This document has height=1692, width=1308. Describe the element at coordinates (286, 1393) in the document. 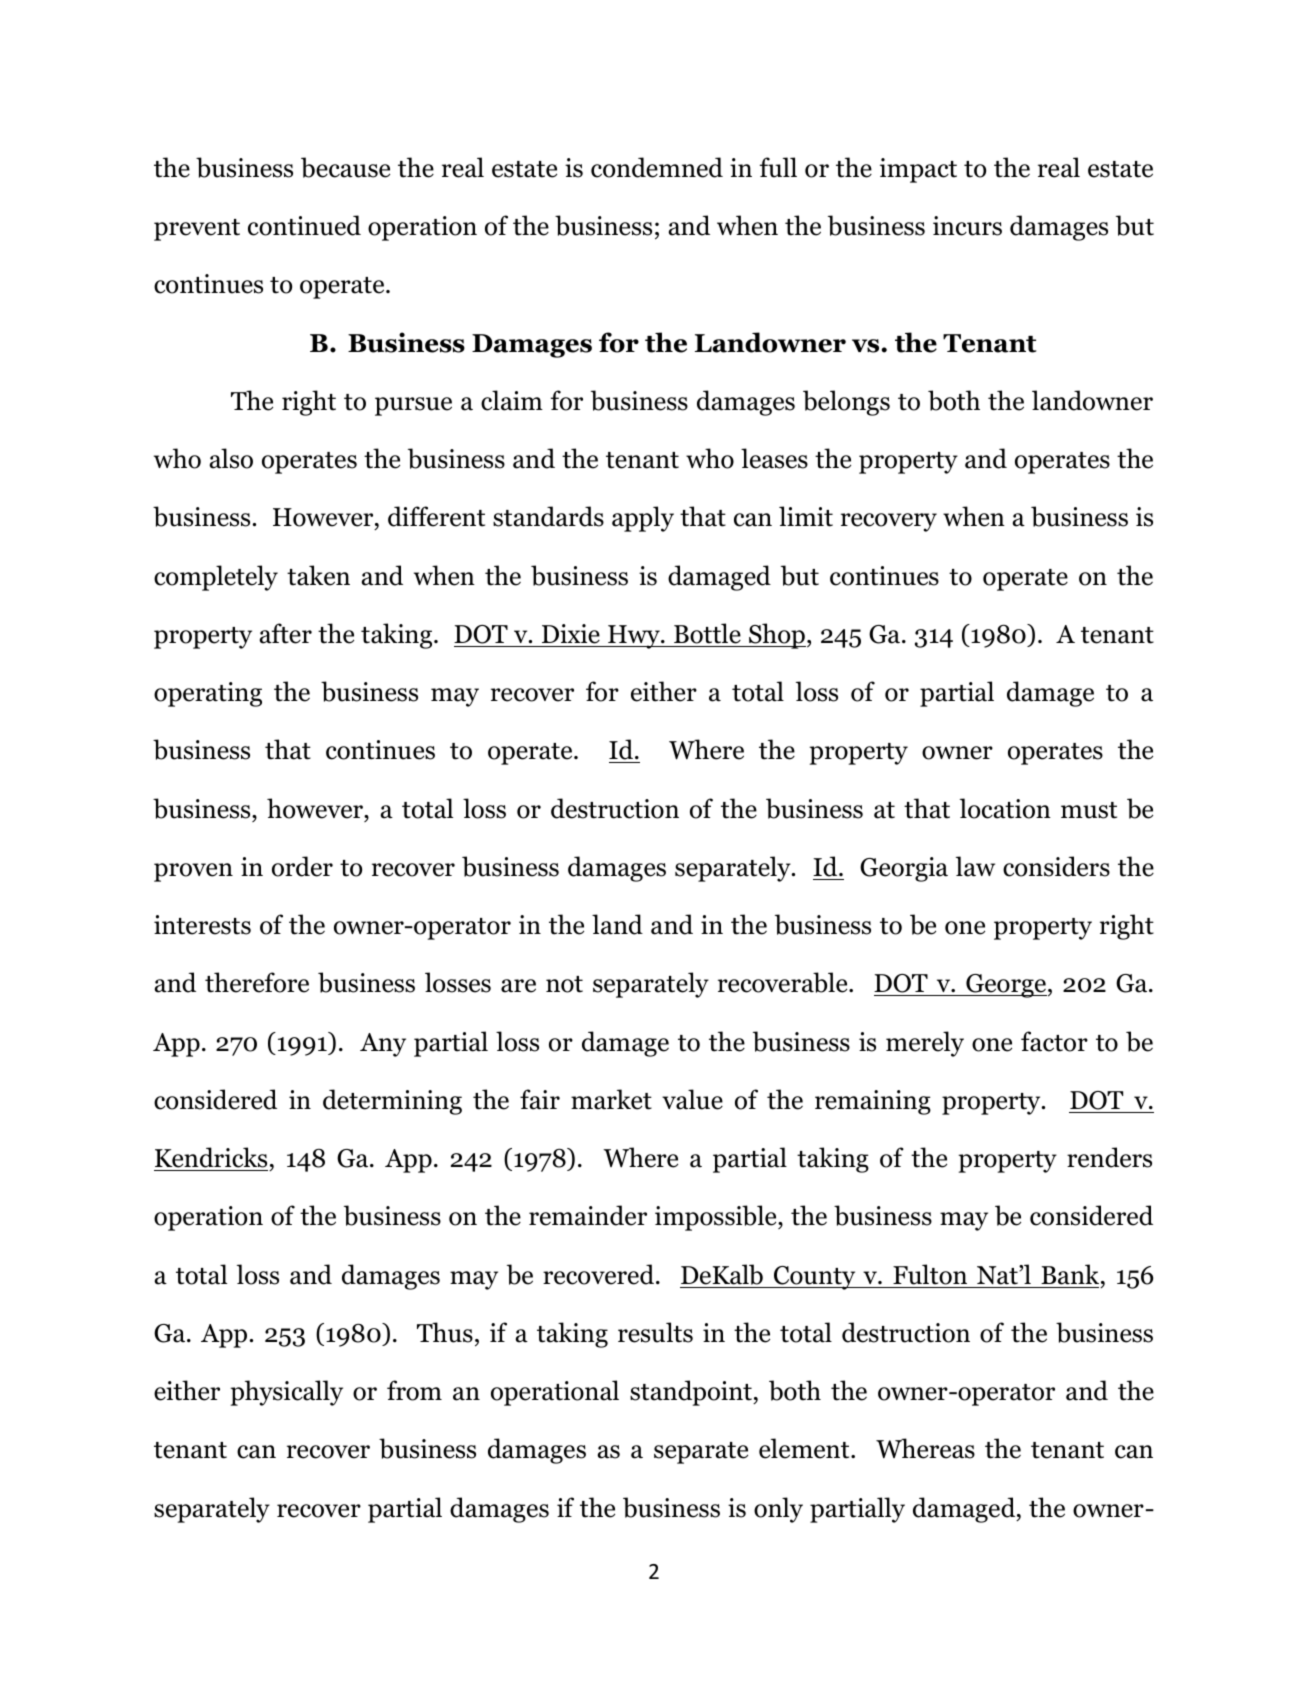

I see `physically` at that location.
